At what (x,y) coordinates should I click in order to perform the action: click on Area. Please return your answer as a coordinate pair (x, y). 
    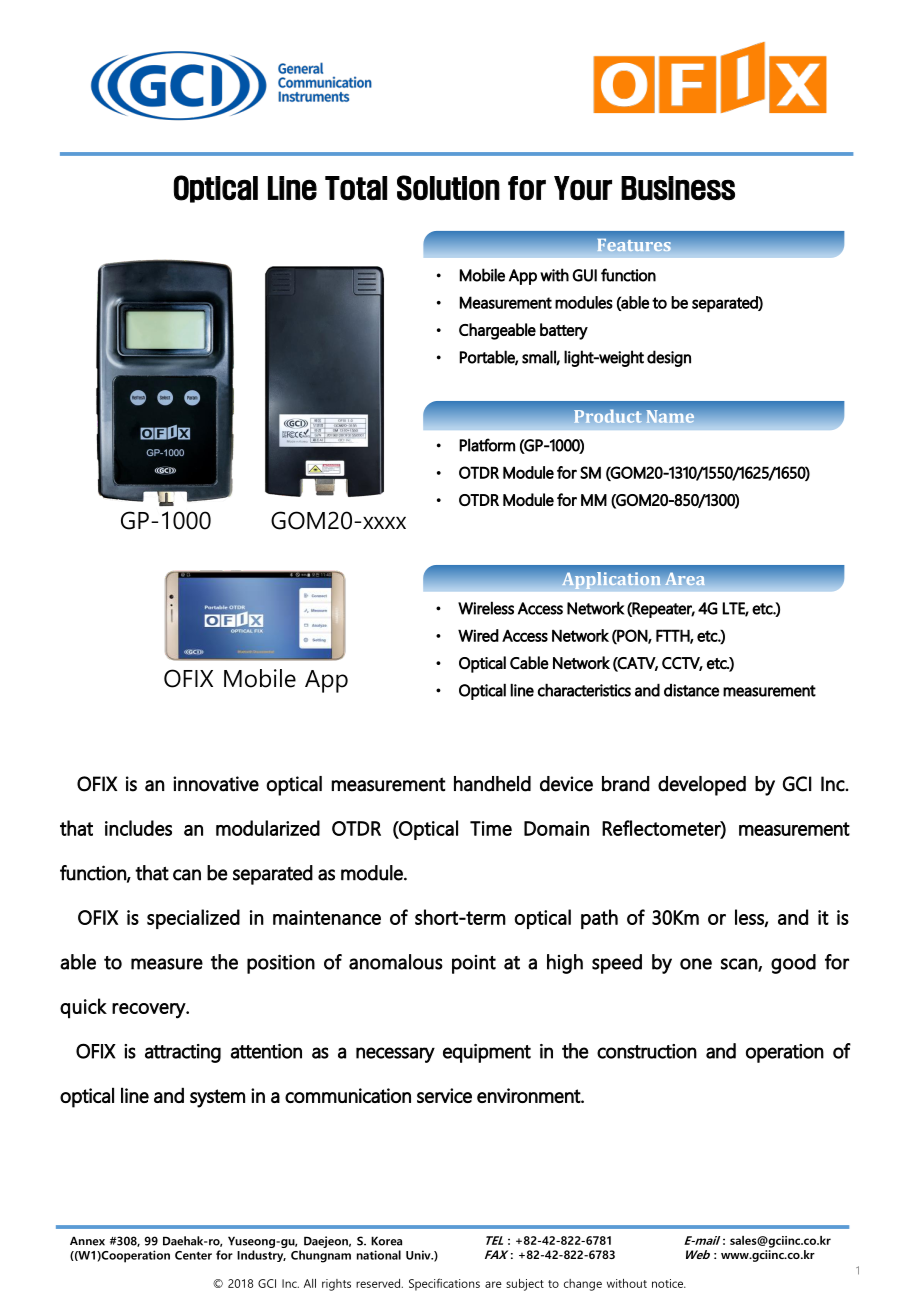
    Looking at the image, I should click on (685, 579).
